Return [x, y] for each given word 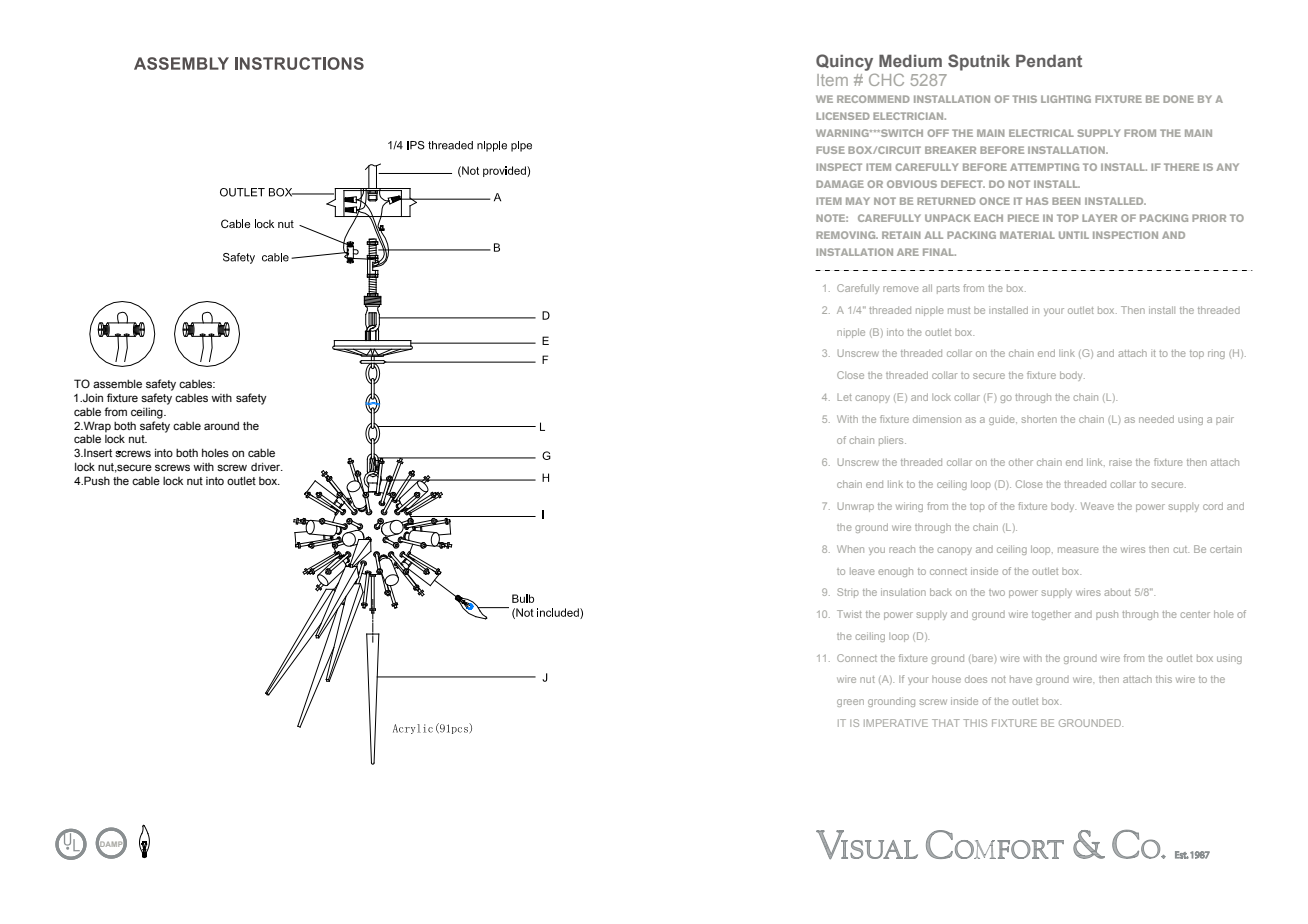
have [1021, 679]
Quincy [844, 62]
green [850, 703]
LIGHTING [1066, 99]
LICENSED [843, 116]
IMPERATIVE [896, 723]
